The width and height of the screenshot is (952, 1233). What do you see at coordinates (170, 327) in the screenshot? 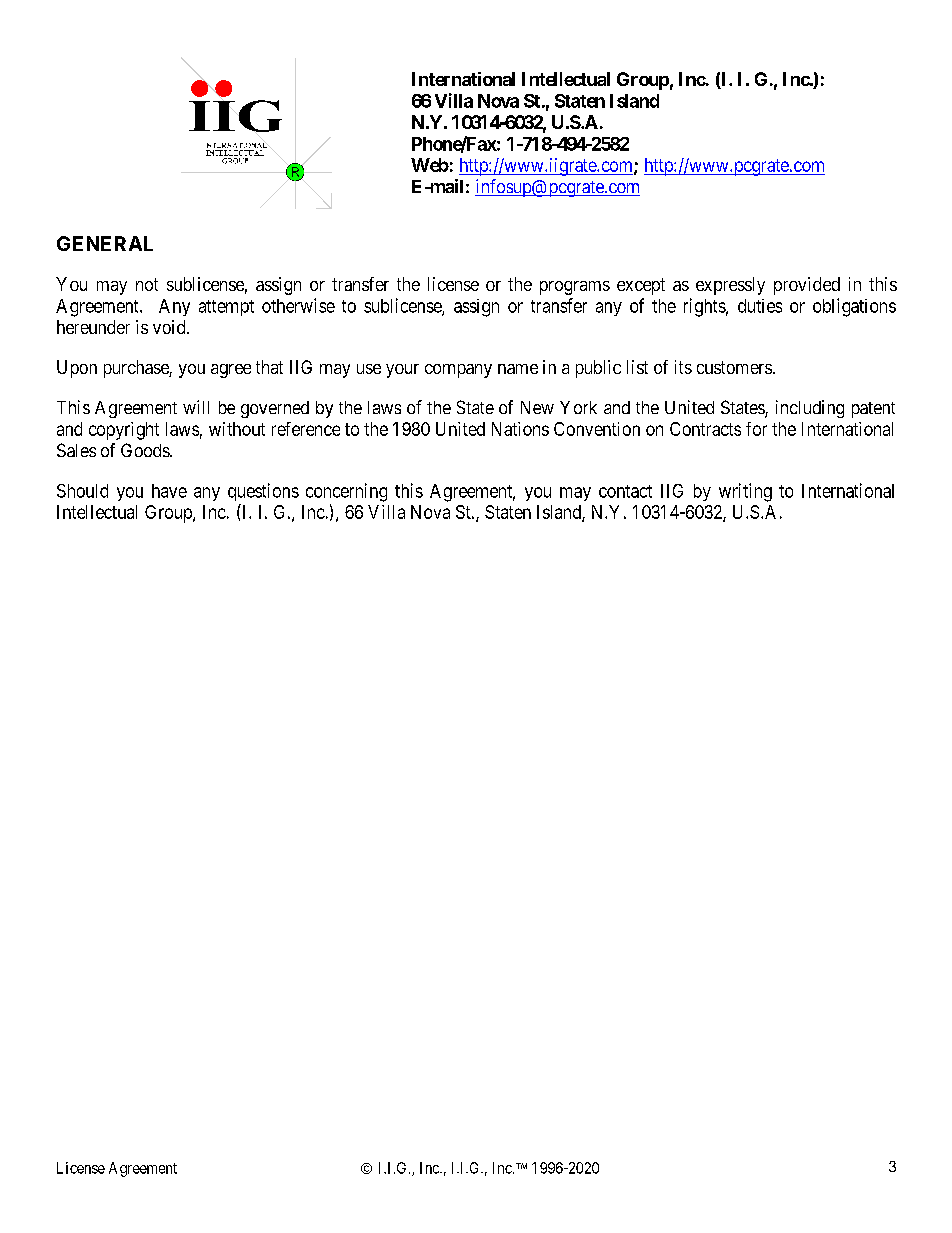
I see `void` at bounding box center [170, 327].
